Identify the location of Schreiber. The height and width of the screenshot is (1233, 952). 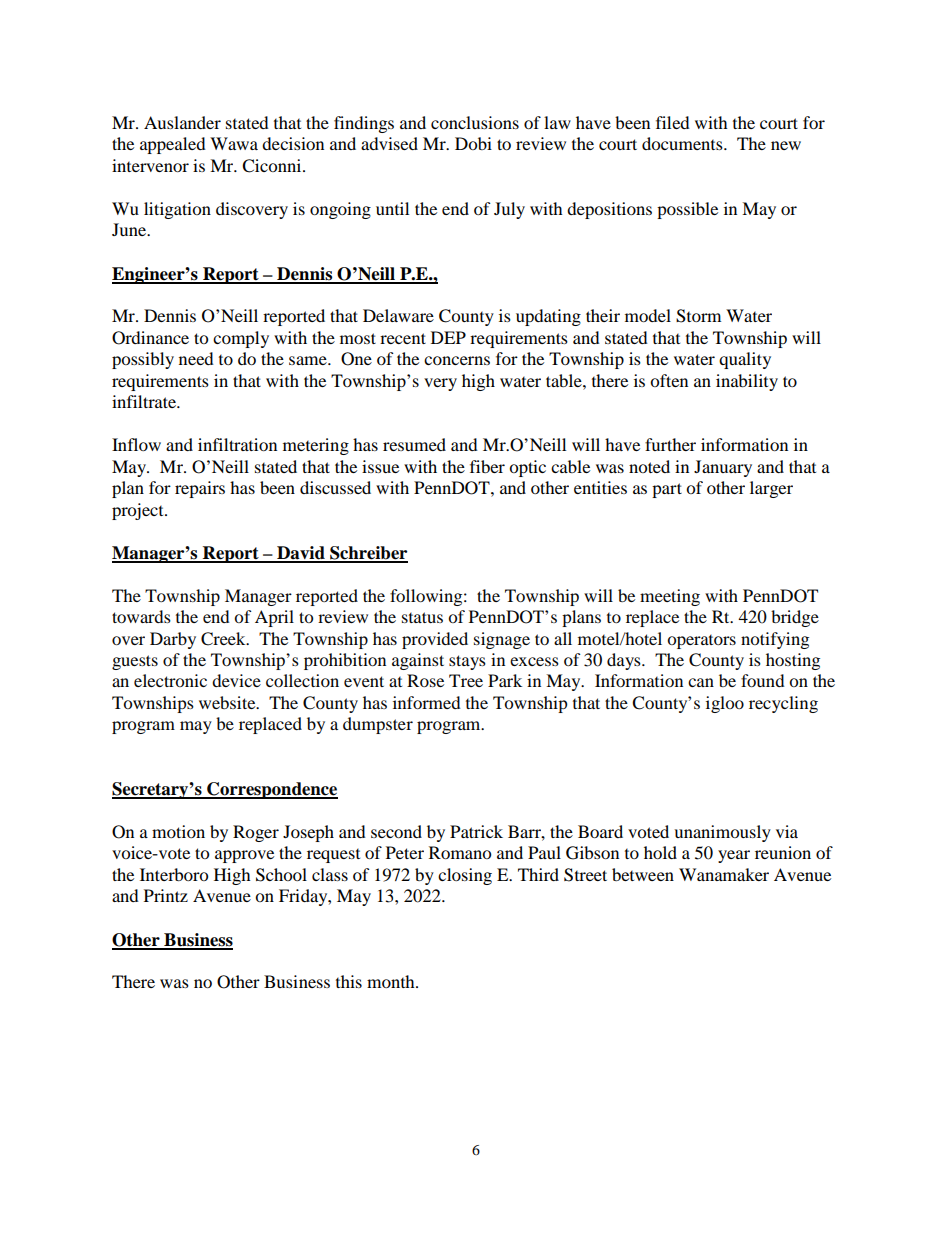
(368, 554).
